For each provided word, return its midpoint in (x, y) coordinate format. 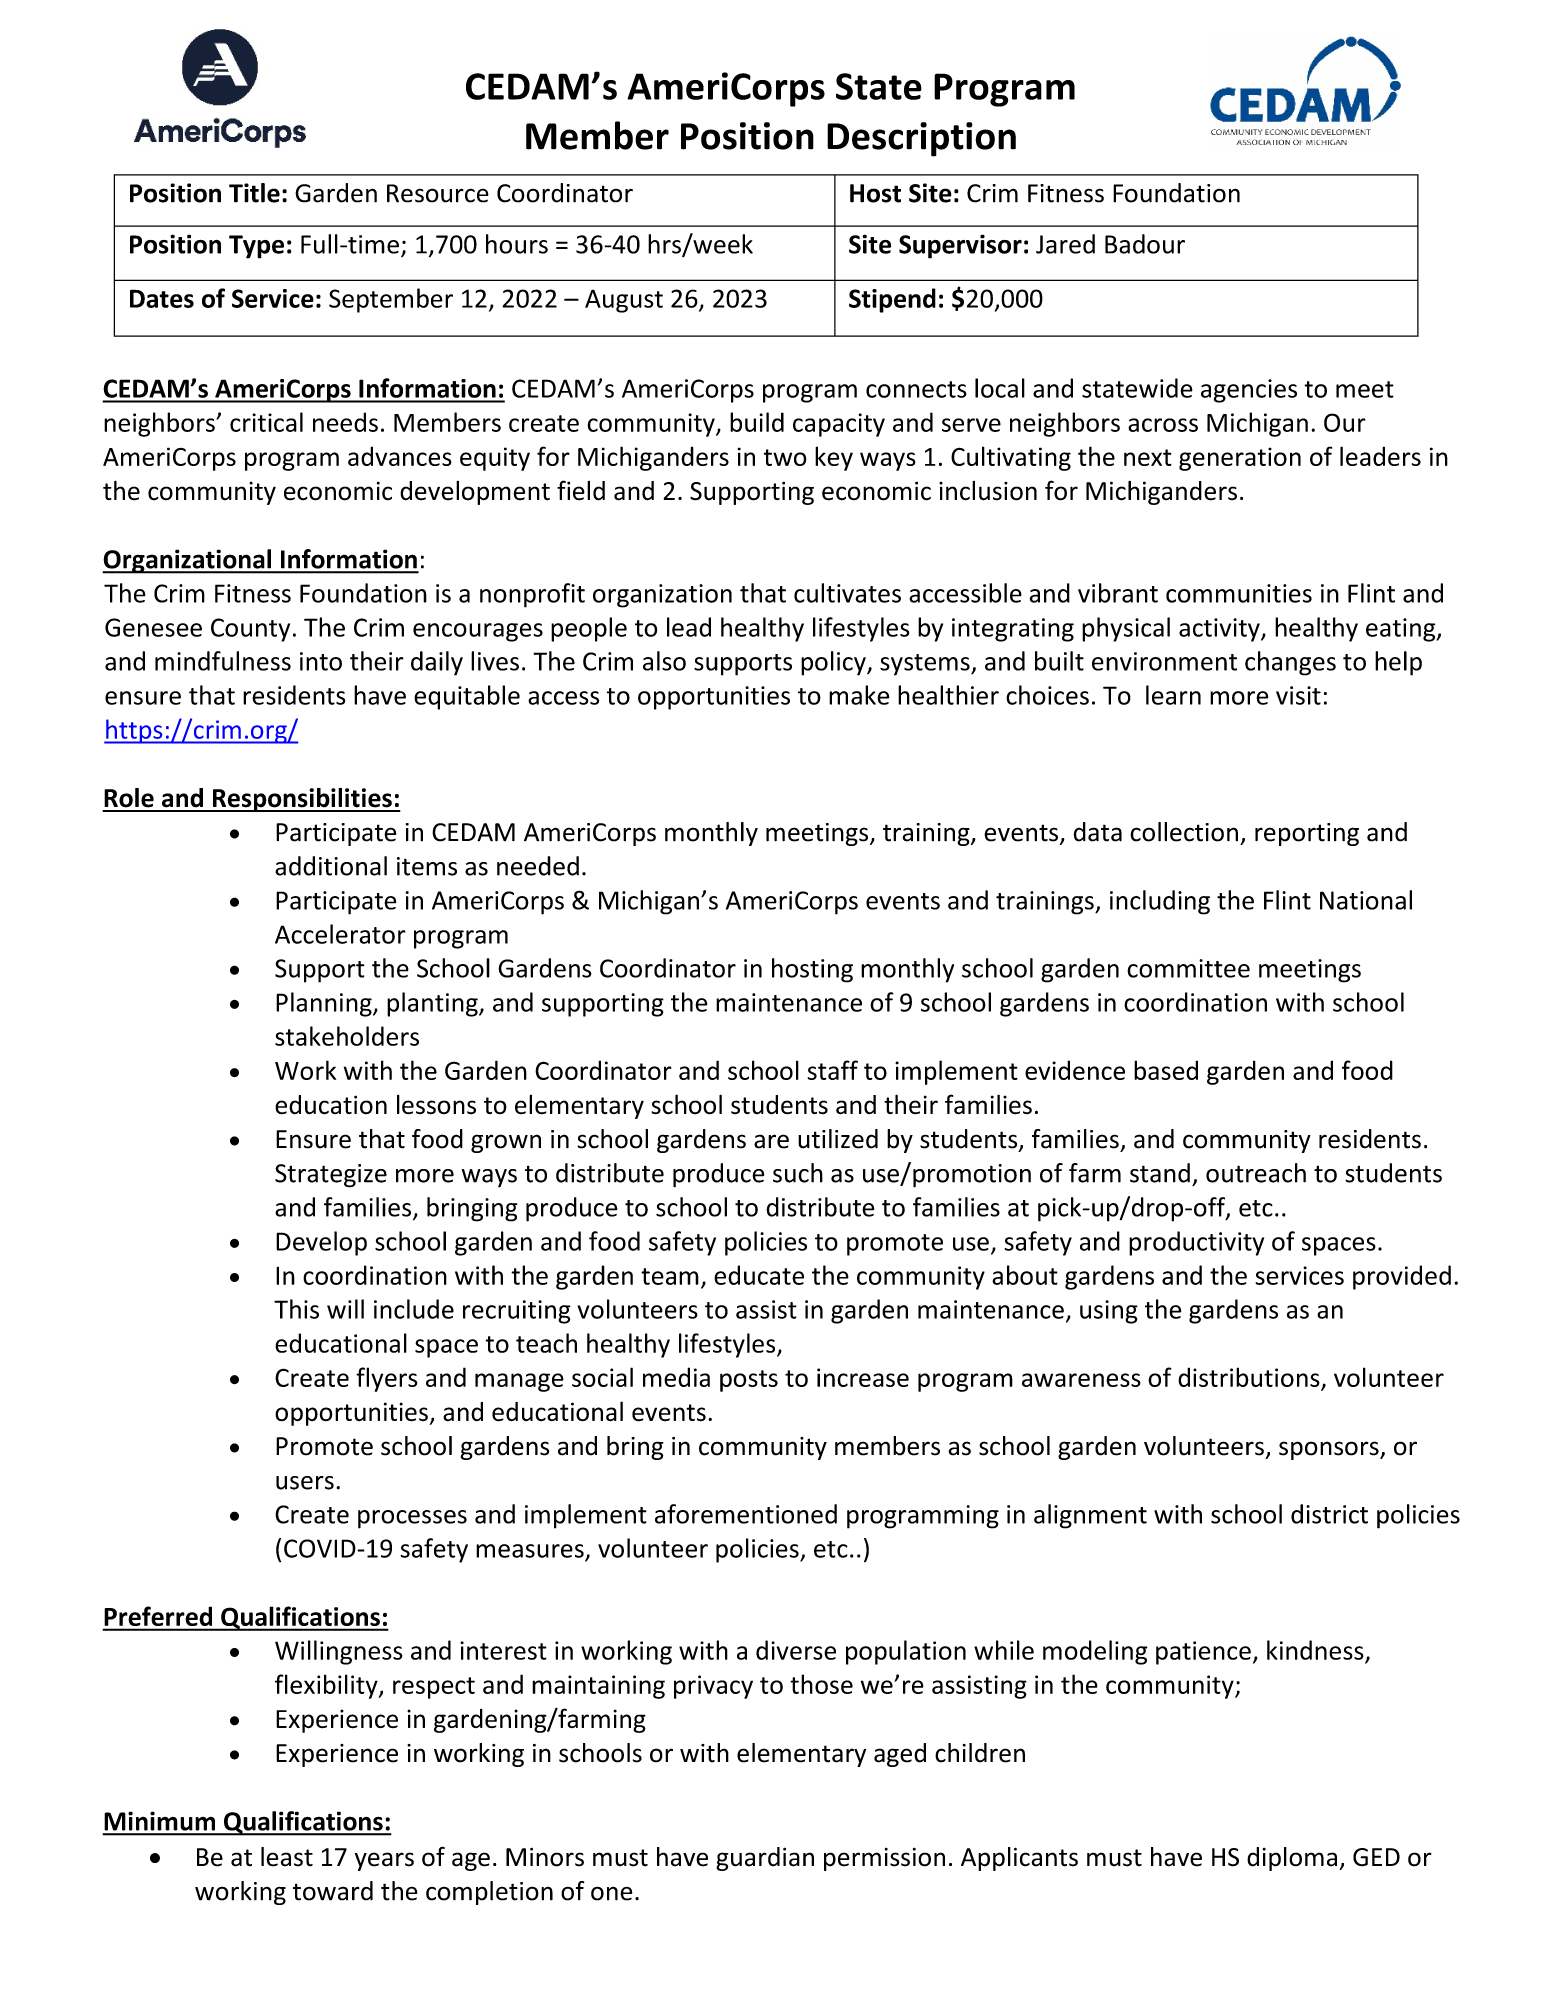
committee (1188, 968)
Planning (325, 1004)
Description (921, 139)
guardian (765, 1859)
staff (833, 1070)
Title (254, 193)
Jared (1065, 244)
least (287, 1857)
